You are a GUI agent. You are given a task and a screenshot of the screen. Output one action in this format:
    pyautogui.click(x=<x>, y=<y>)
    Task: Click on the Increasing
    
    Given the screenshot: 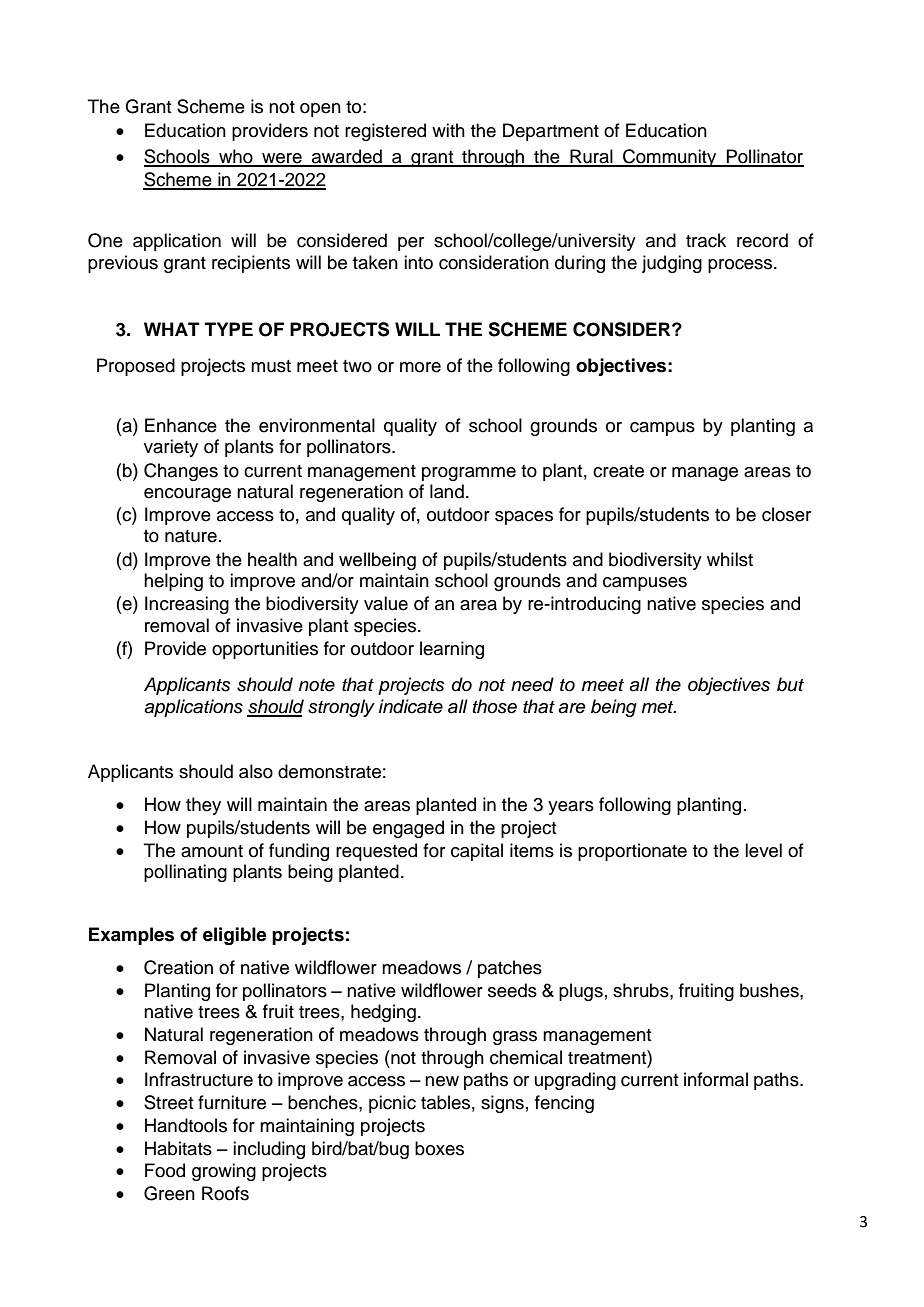 What is the action you would take?
    pyautogui.click(x=187, y=605)
